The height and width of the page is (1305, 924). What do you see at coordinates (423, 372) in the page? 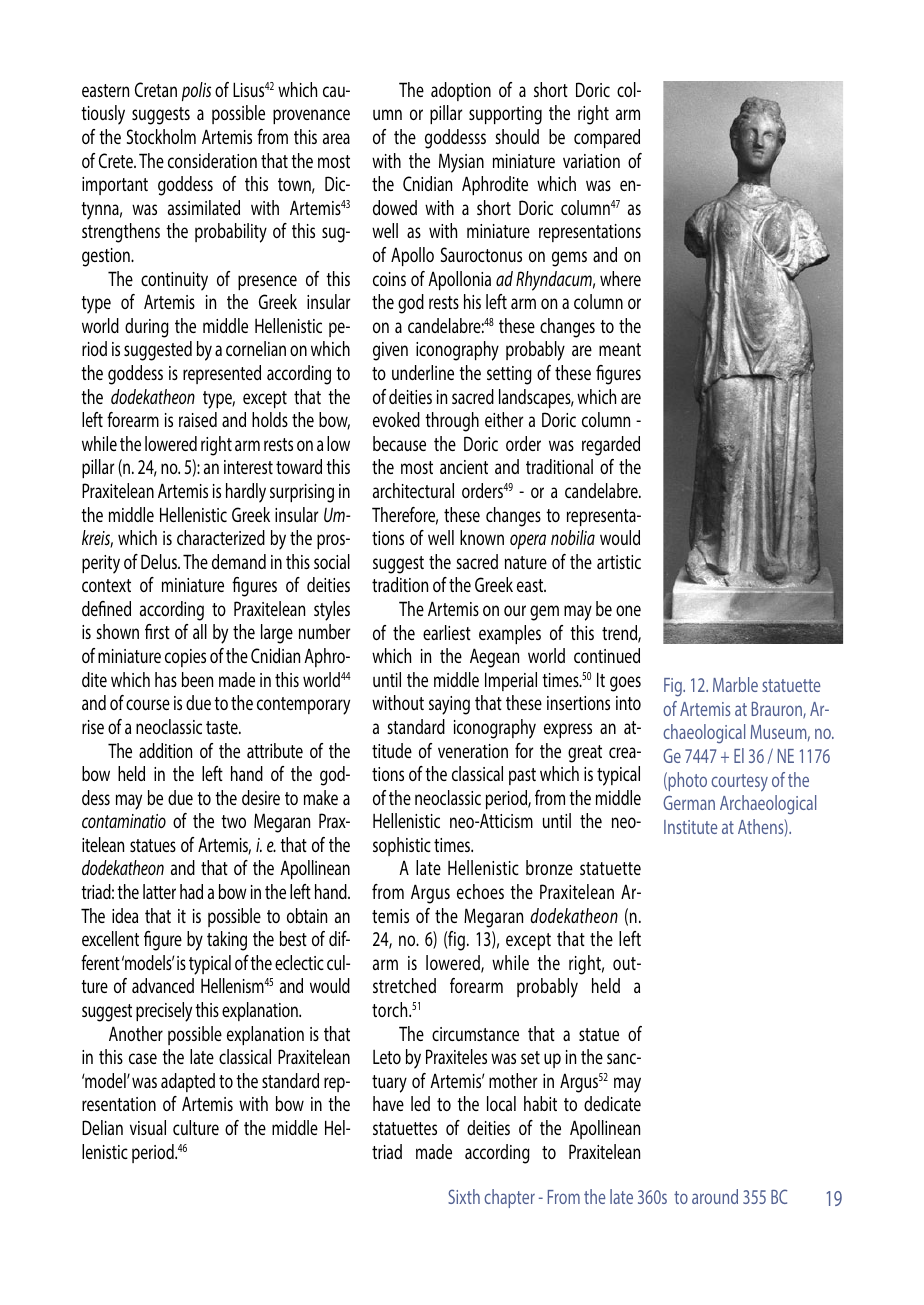
I see `underline` at bounding box center [423, 372].
